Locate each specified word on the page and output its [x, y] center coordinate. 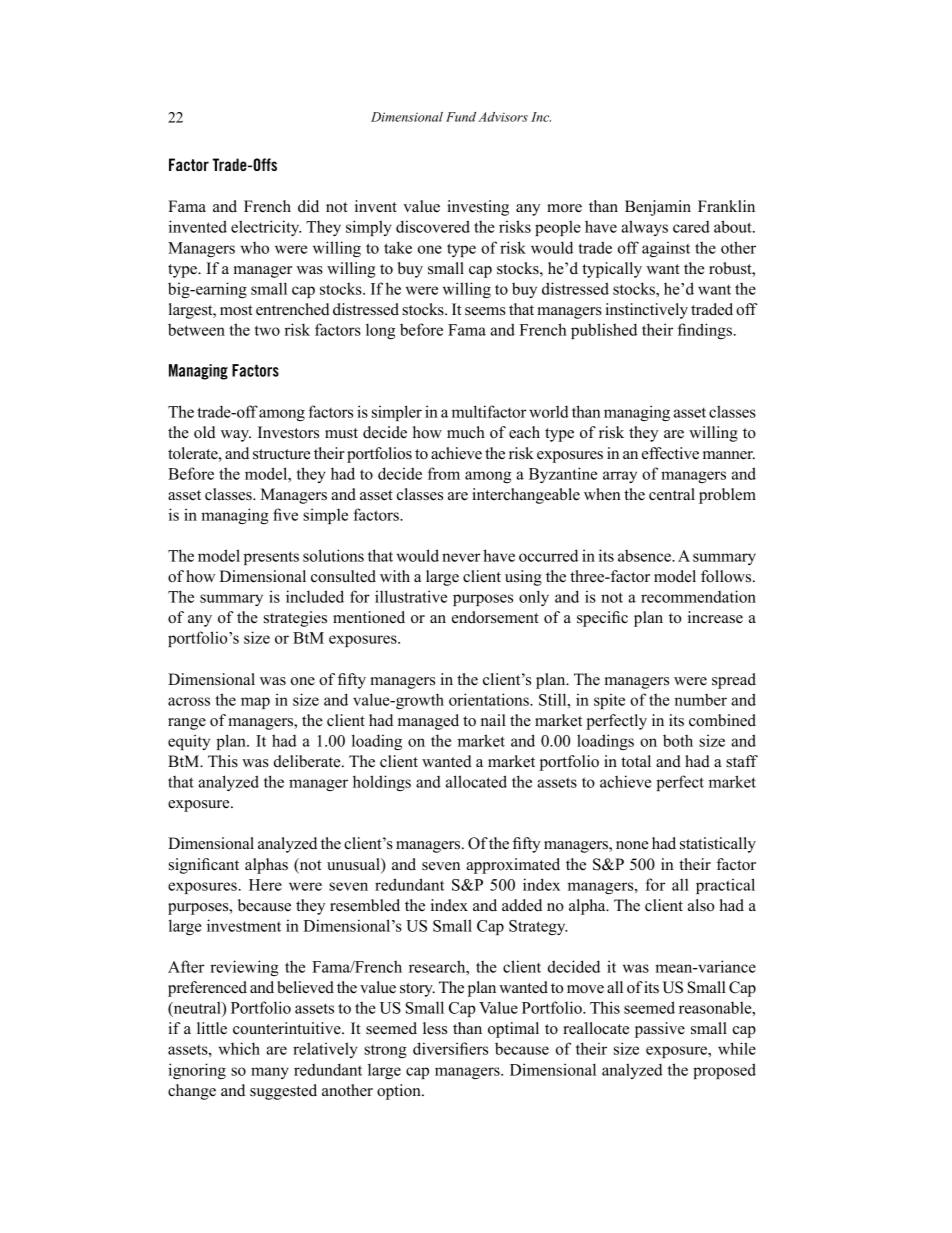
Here [265, 885]
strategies [295, 619]
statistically [718, 845]
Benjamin [658, 208]
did [308, 206]
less [435, 1028]
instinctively [647, 311]
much [466, 432]
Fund [461, 117]
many [270, 1073]
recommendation [698, 596]
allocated [476, 781]
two [267, 331]
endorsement [495, 617]
